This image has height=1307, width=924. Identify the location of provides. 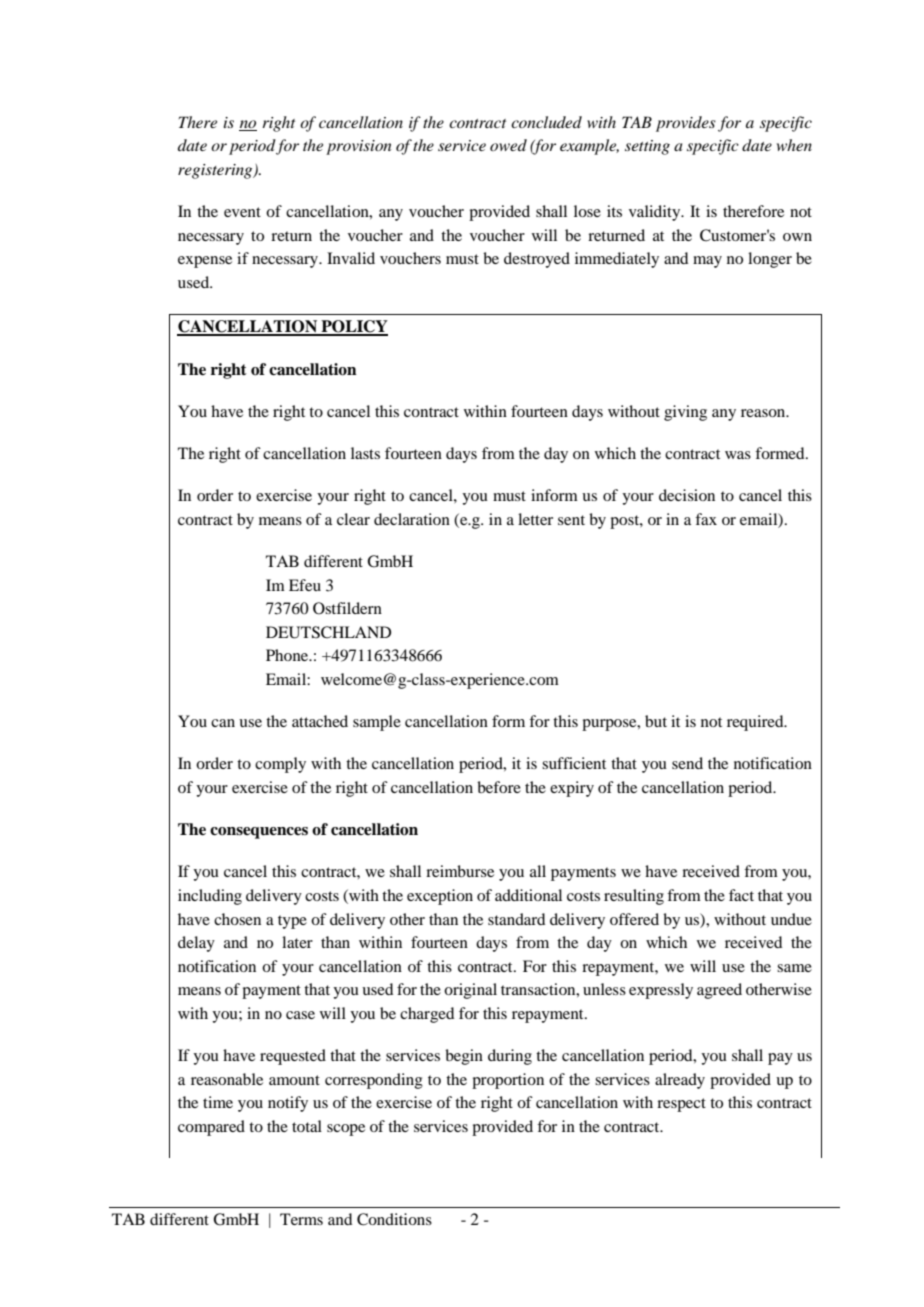
(686, 124).
